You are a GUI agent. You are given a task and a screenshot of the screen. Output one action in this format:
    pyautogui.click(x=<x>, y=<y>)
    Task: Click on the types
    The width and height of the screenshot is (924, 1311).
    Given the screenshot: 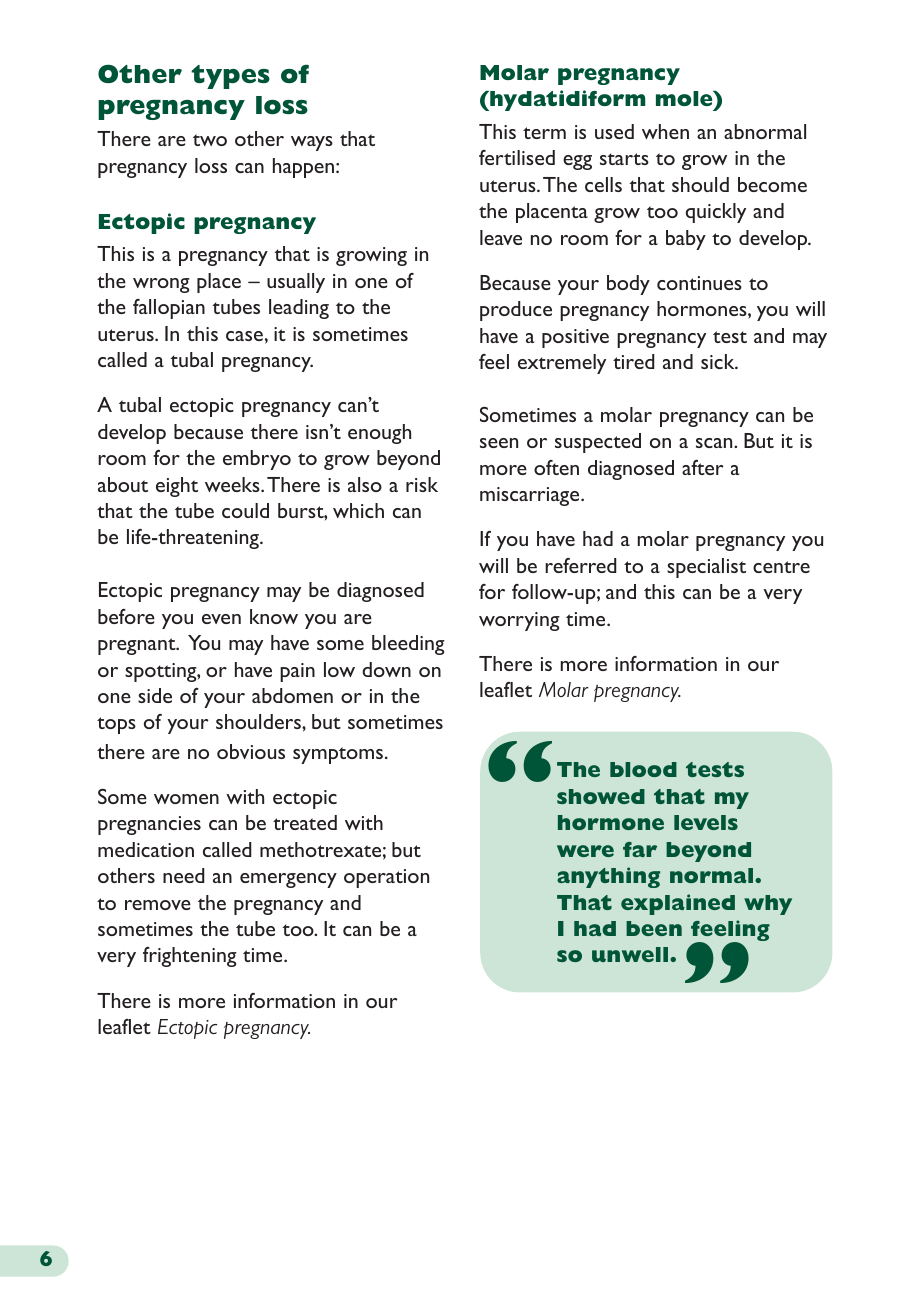 What is the action you would take?
    pyautogui.click(x=230, y=77)
